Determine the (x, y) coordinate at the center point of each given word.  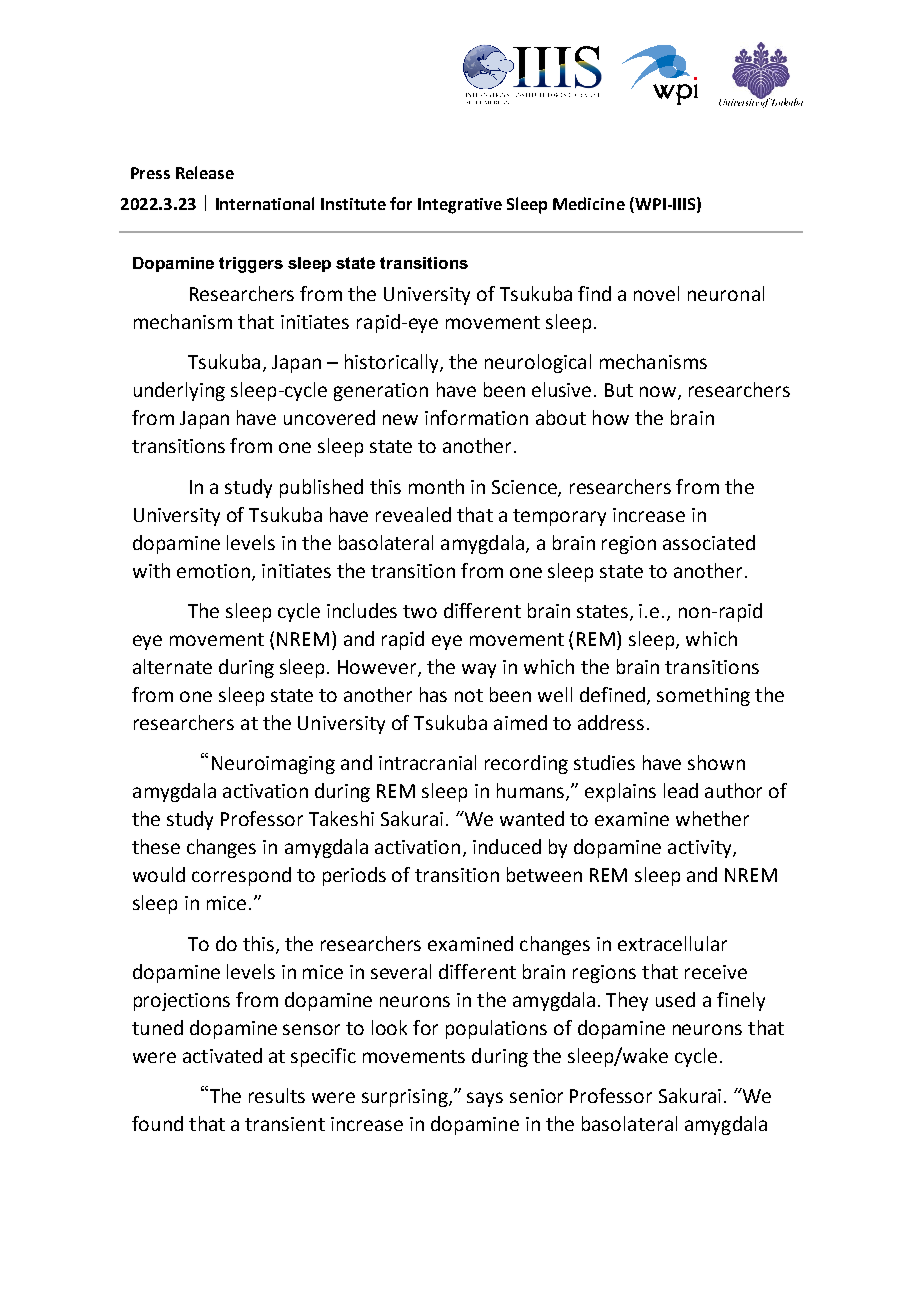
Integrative (460, 206)
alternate (172, 666)
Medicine (589, 203)
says (485, 1099)
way (479, 670)
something (703, 696)
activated (222, 1055)
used (675, 999)
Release (205, 172)
